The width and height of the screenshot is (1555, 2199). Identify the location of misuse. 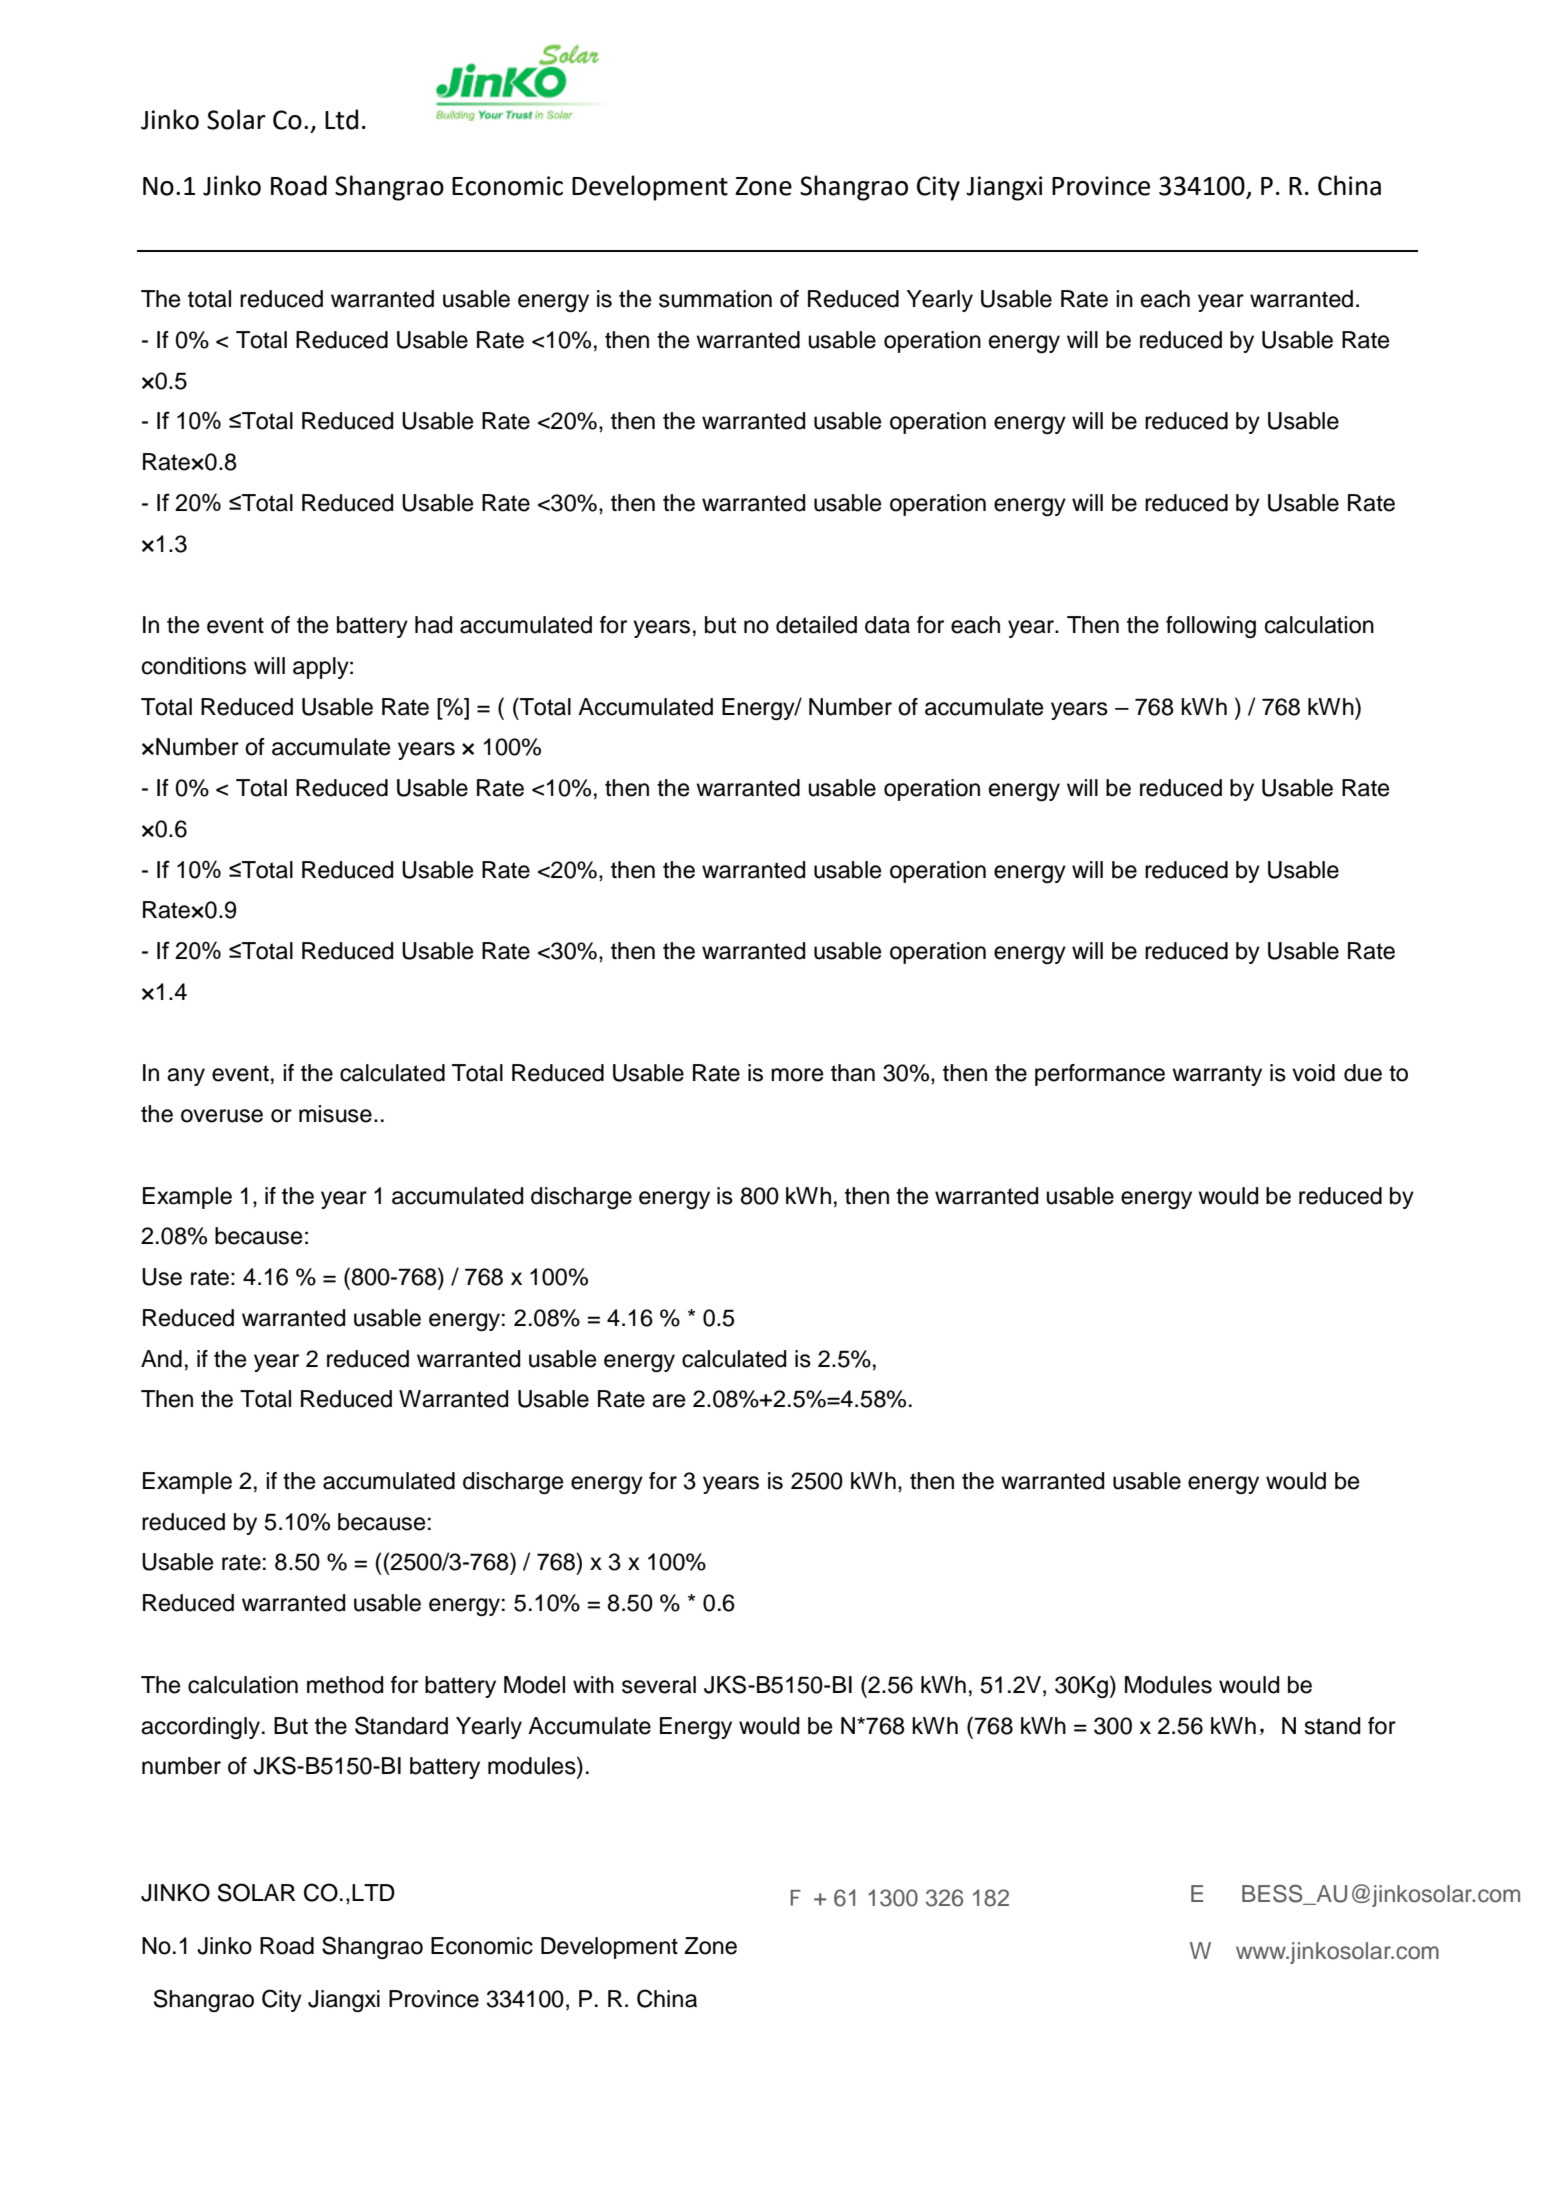
(335, 1114).
